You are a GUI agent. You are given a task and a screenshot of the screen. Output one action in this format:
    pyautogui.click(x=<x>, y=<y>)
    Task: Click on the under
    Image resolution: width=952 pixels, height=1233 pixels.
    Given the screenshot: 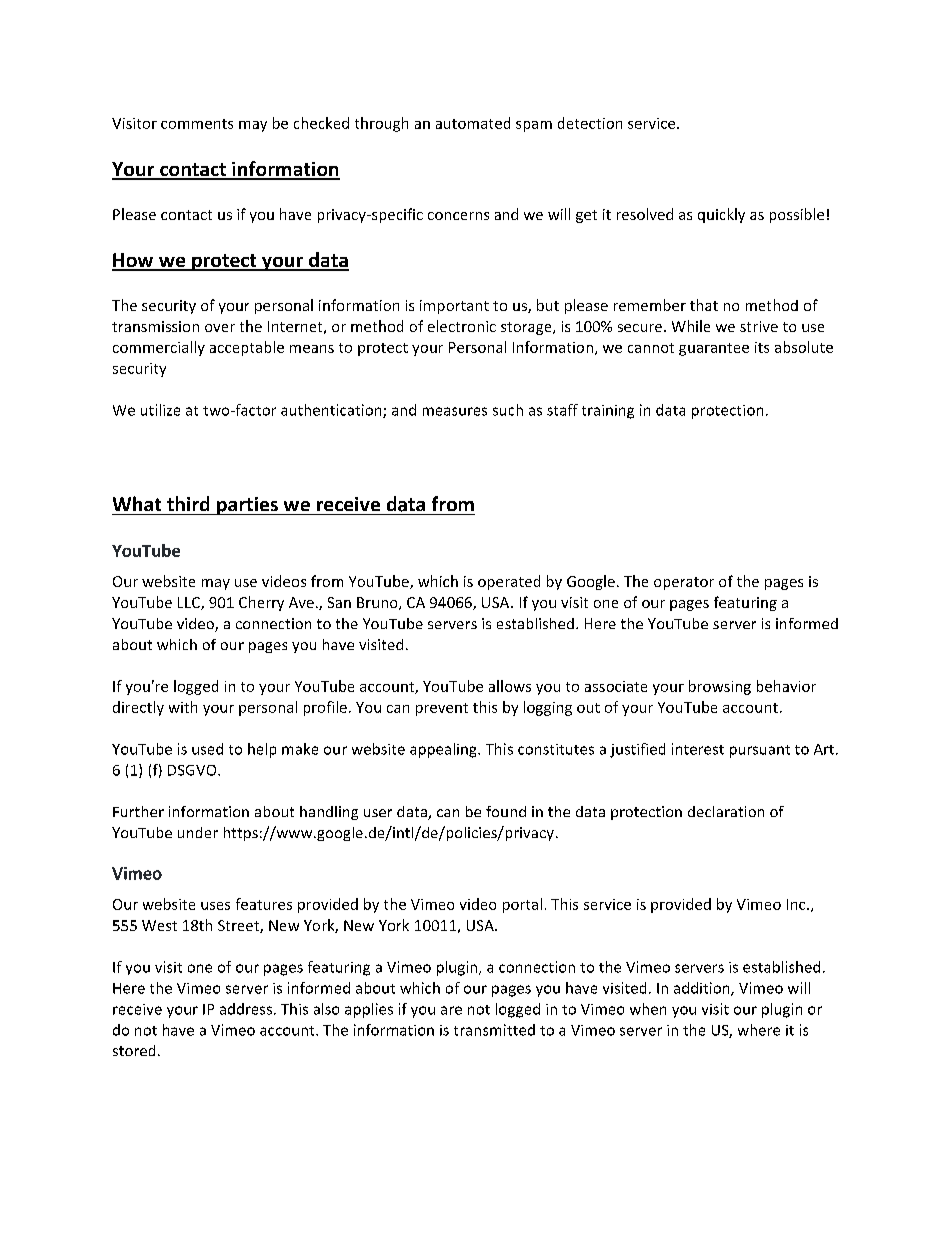 What is the action you would take?
    pyautogui.click(x=198, y=832)
